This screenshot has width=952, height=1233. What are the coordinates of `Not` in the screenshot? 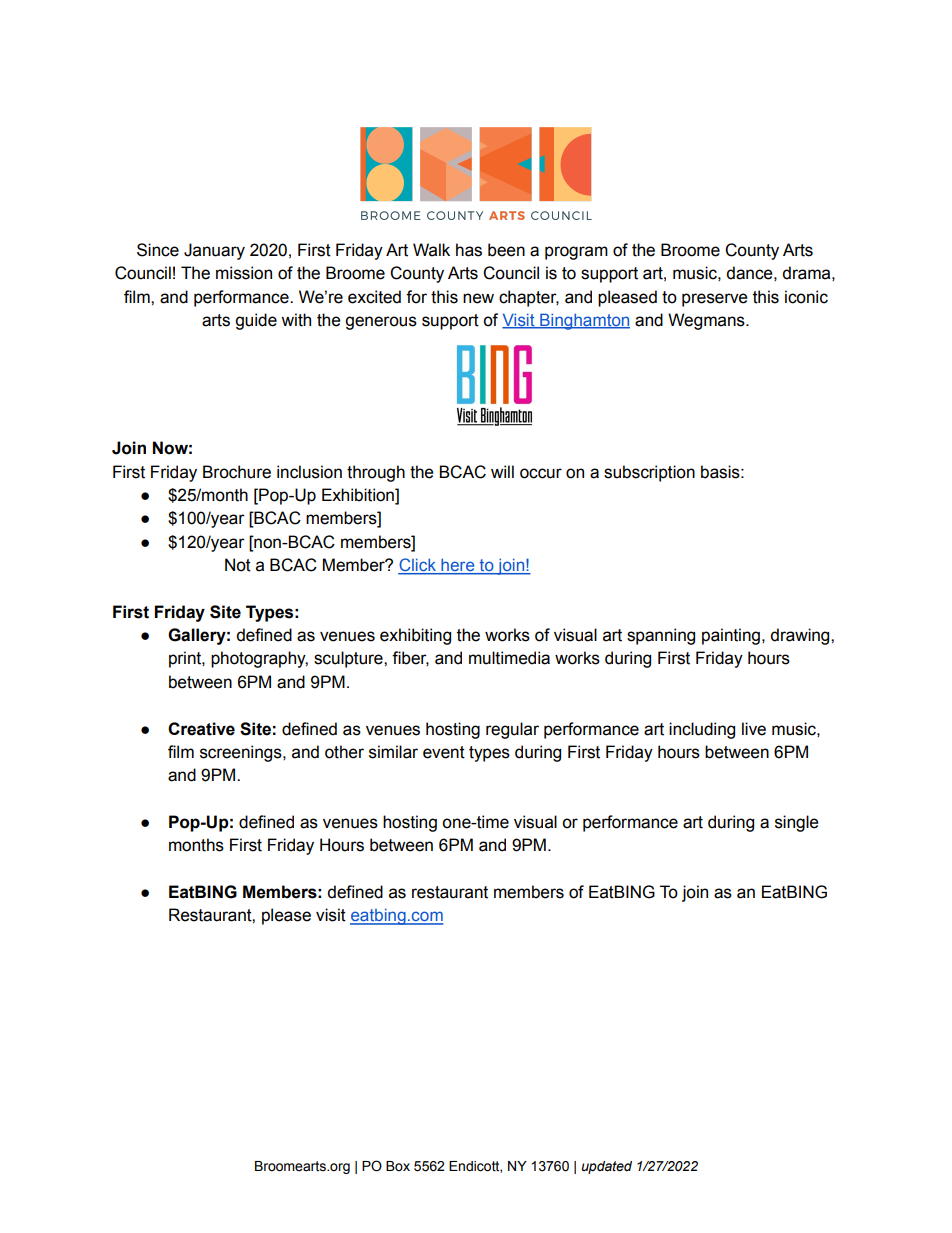 It's located at (238, 565).
